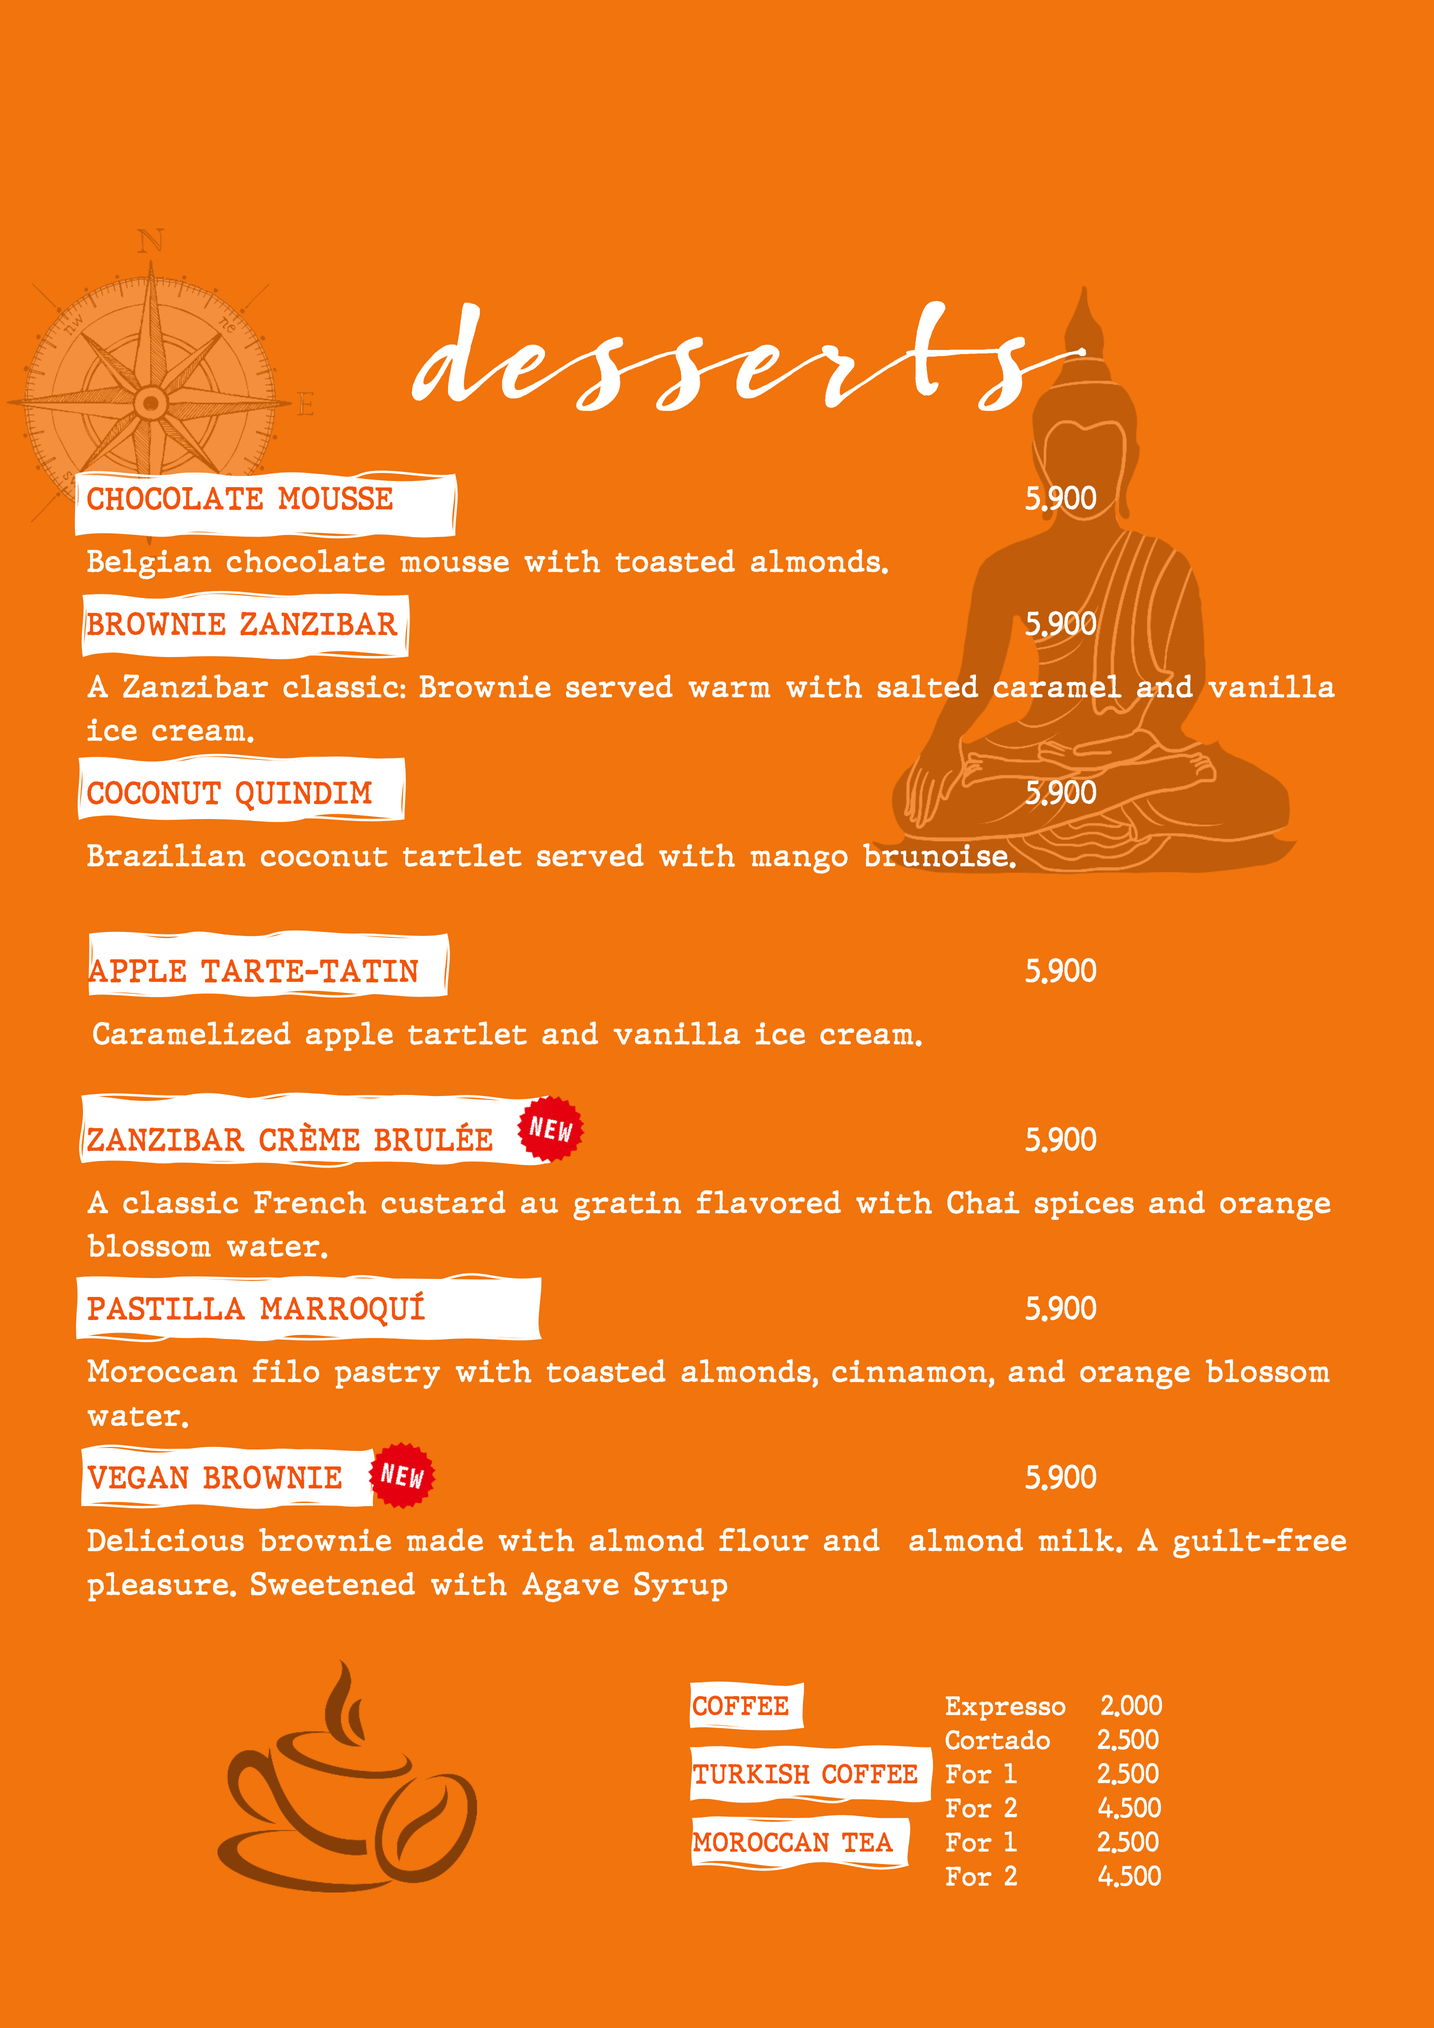  What do you see at coordinates (927, 686) in the image?
I see `salted` at bounding box center [927, 686].
